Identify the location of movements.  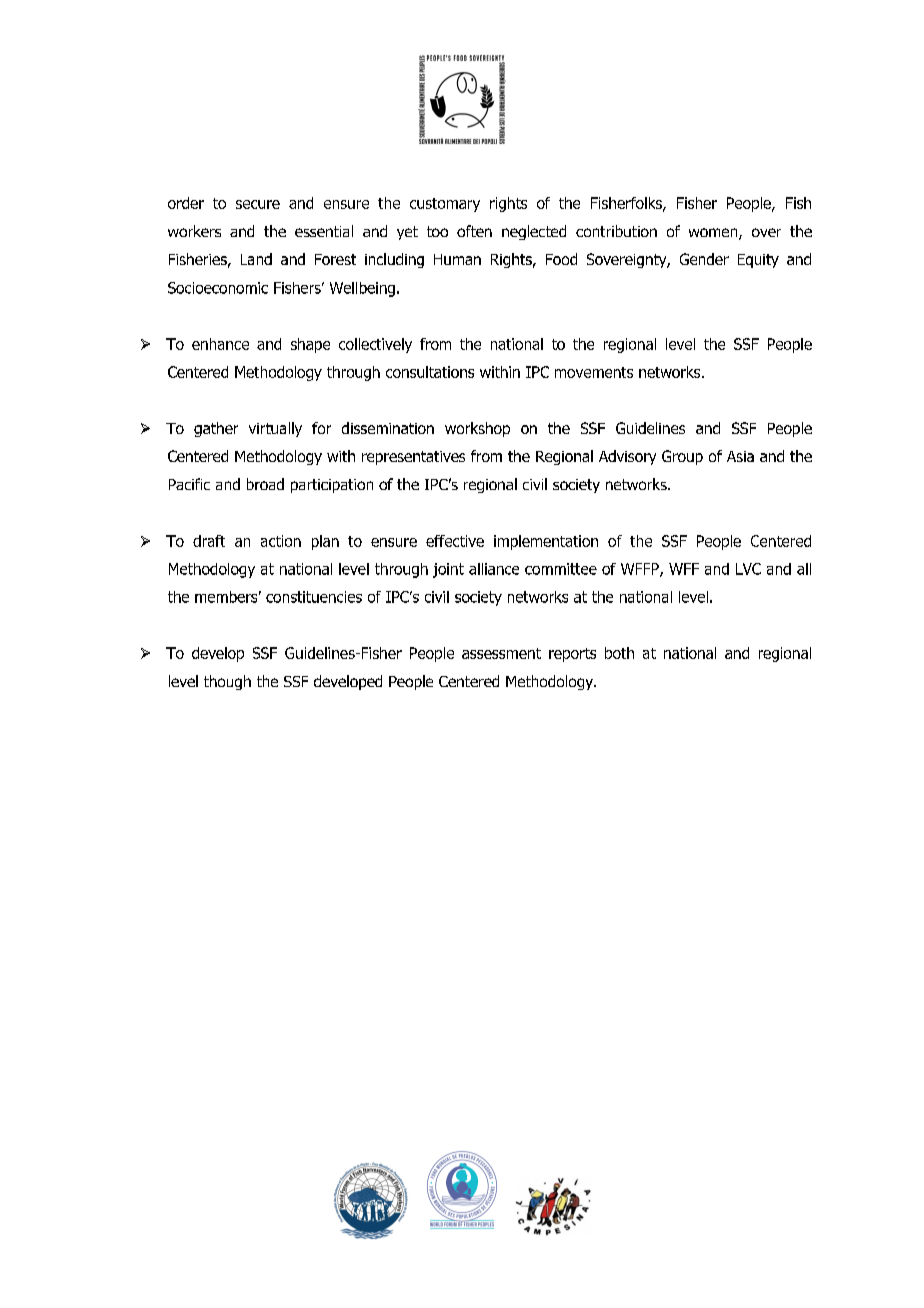
(594, 372).
